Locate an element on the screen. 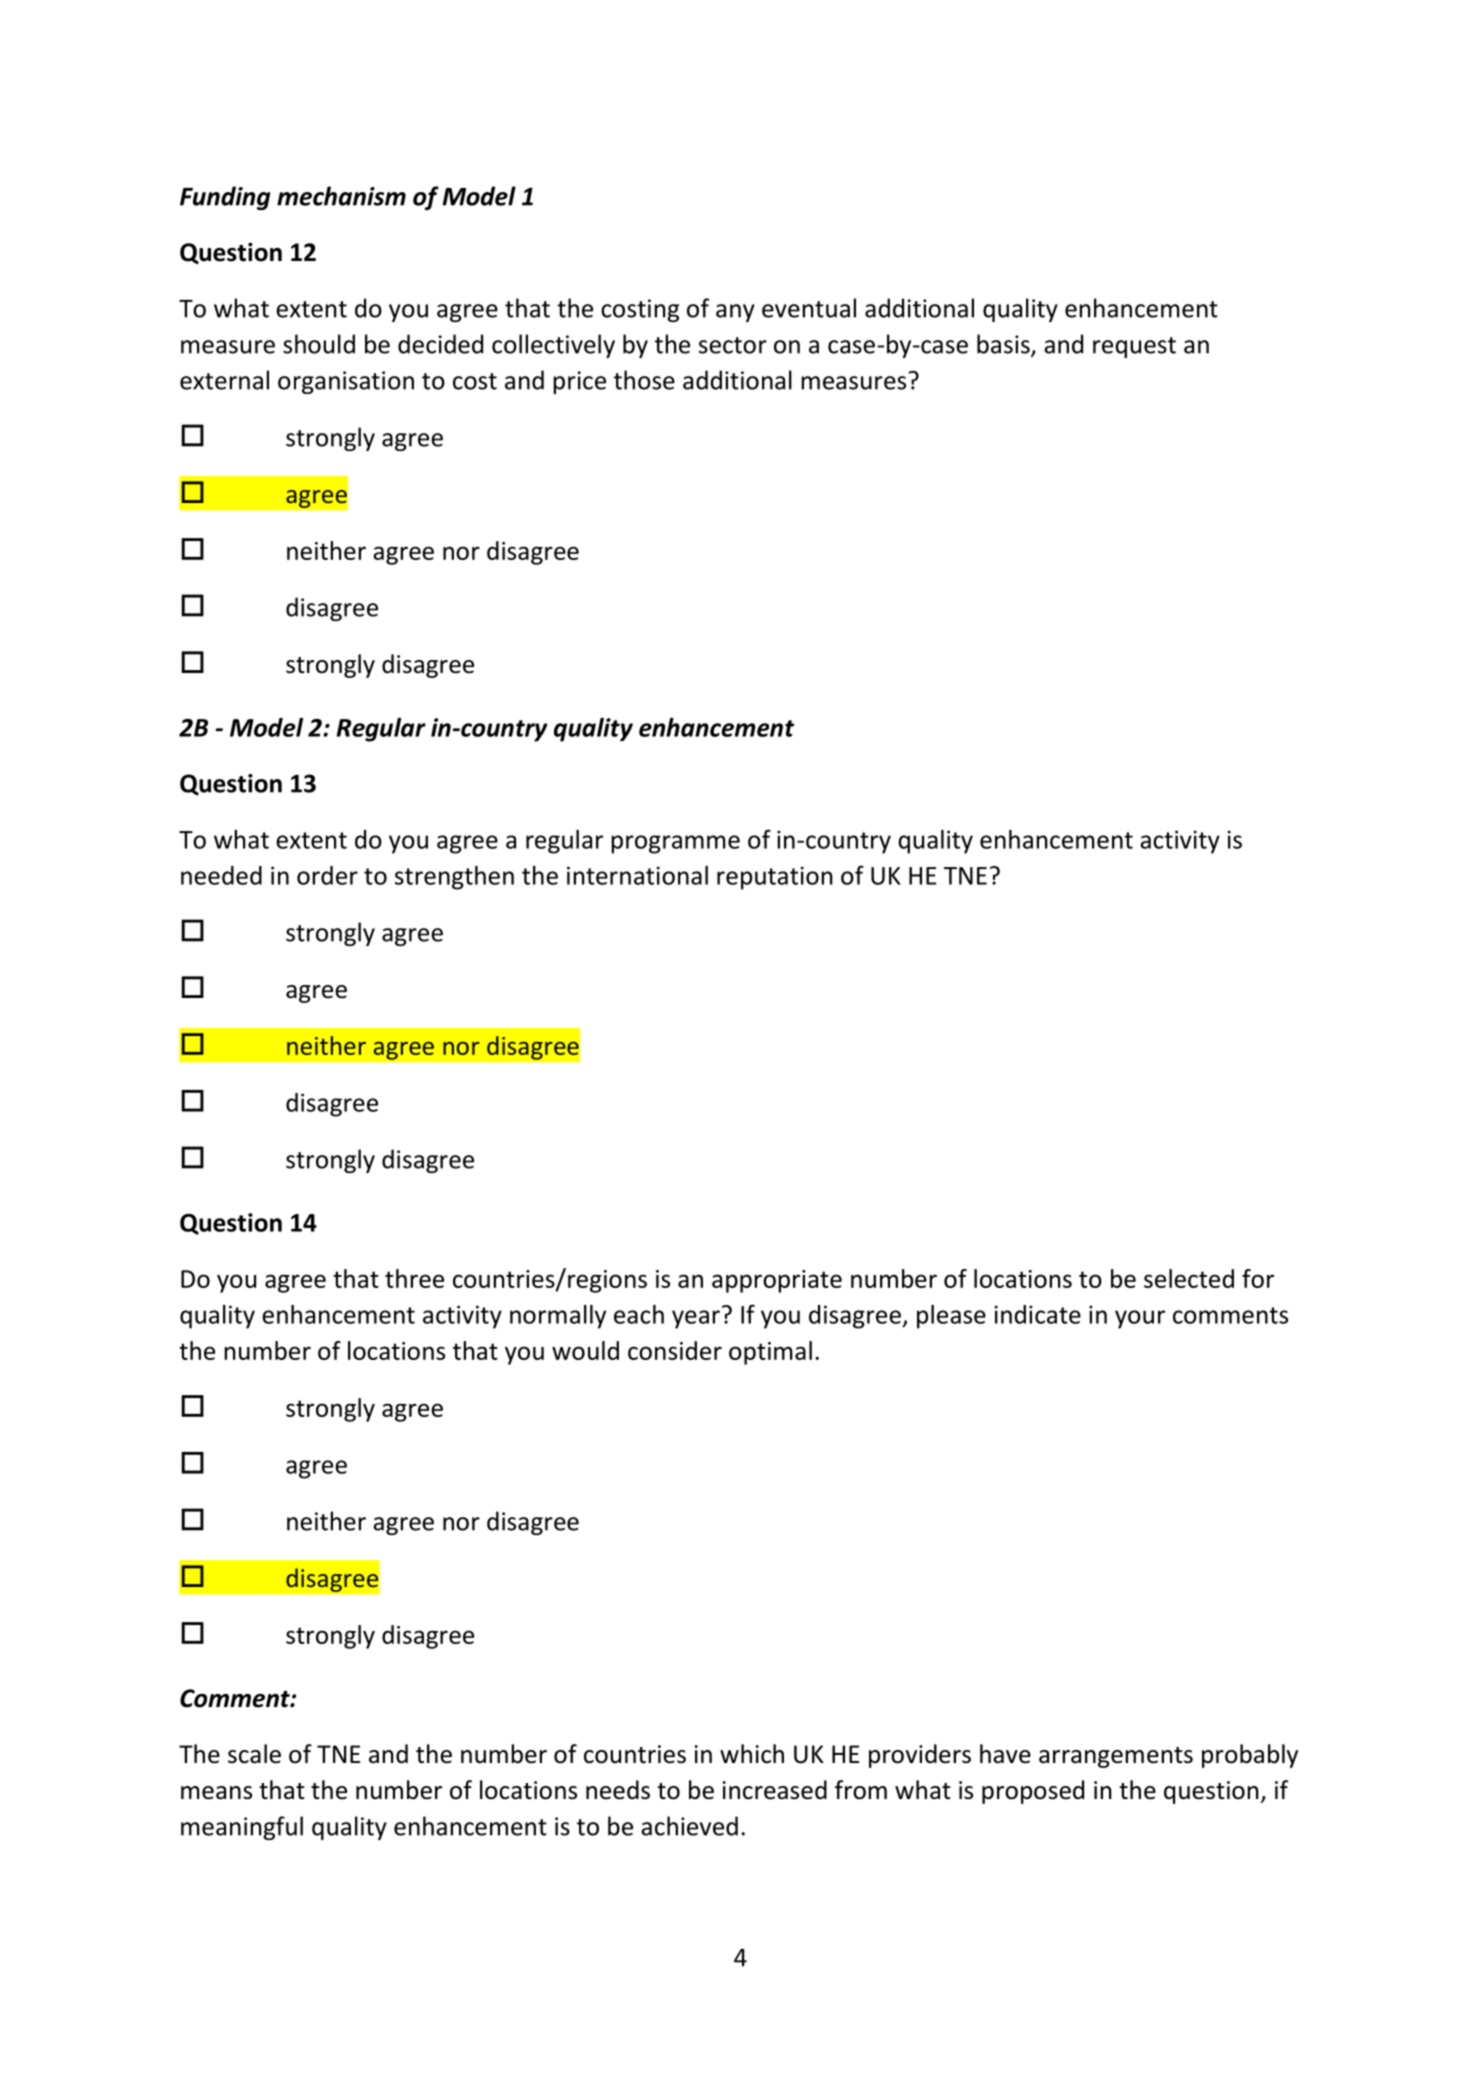 The image size is (1481, 2095). three is located at coordinates (414, 1278).
